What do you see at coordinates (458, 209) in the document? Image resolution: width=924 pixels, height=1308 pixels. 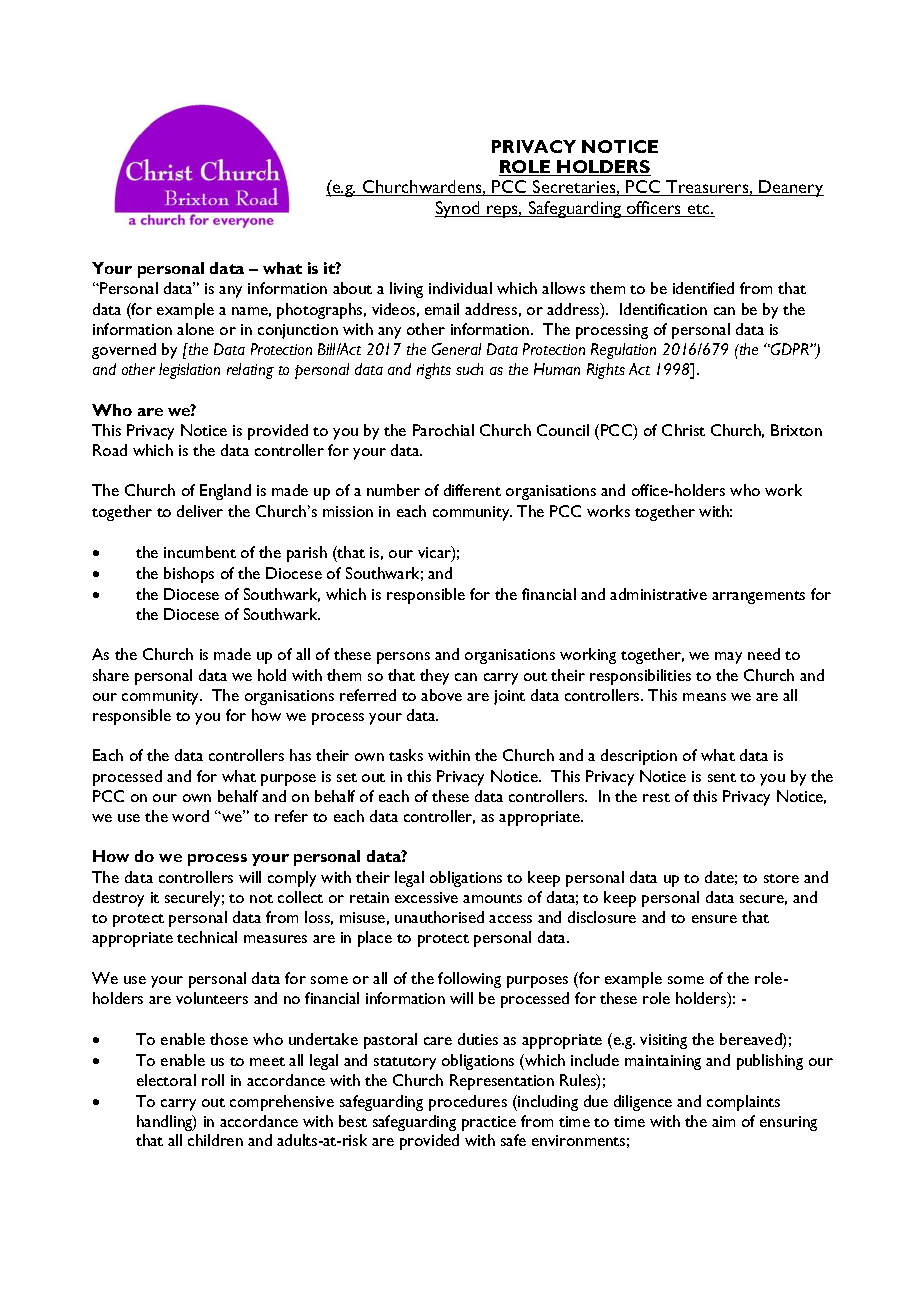 I see `Synod` at bounding box center [458, 209].
